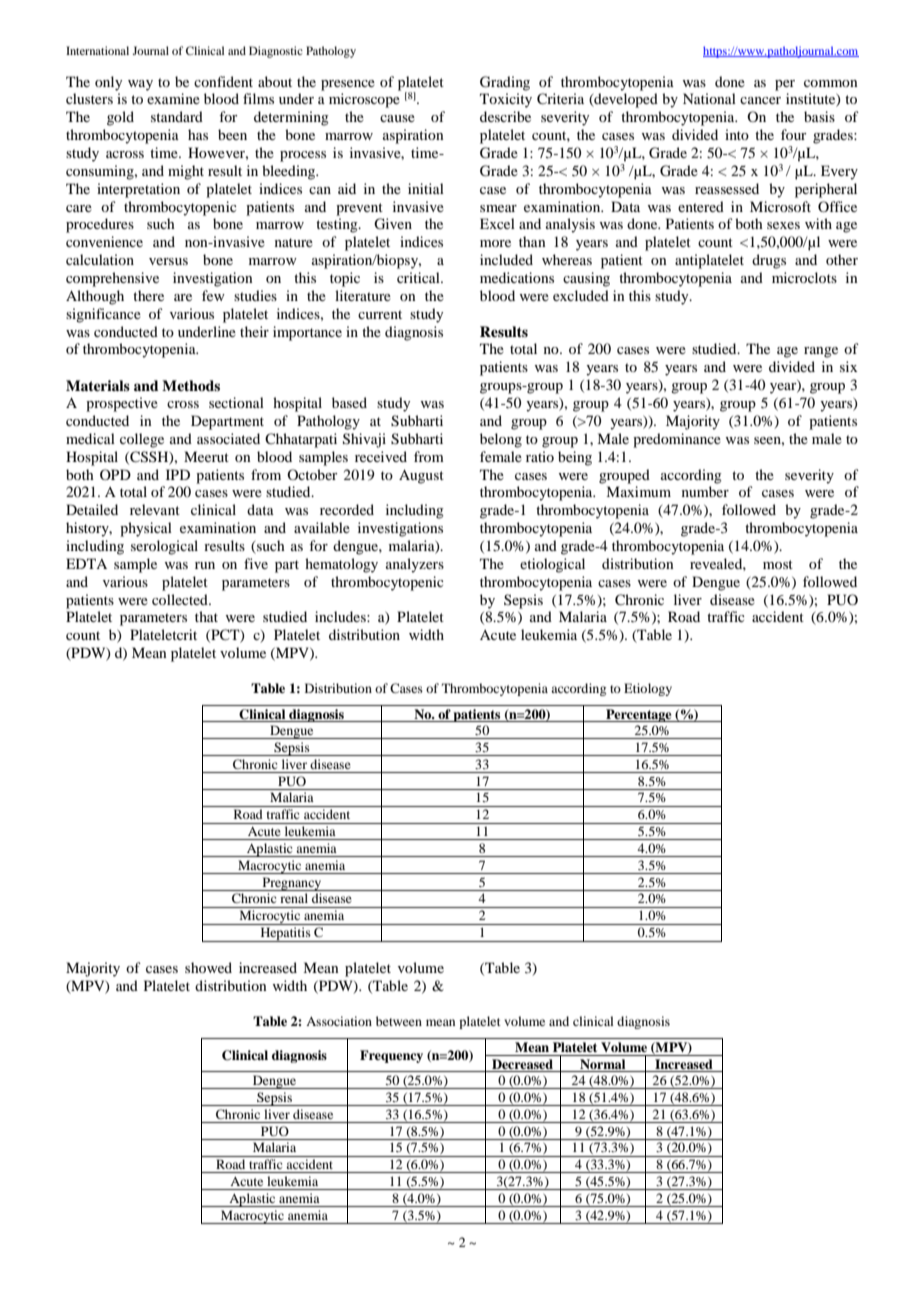 The height and width of the page is (1307, 924). I want to click on examine, so click(173, 98).
